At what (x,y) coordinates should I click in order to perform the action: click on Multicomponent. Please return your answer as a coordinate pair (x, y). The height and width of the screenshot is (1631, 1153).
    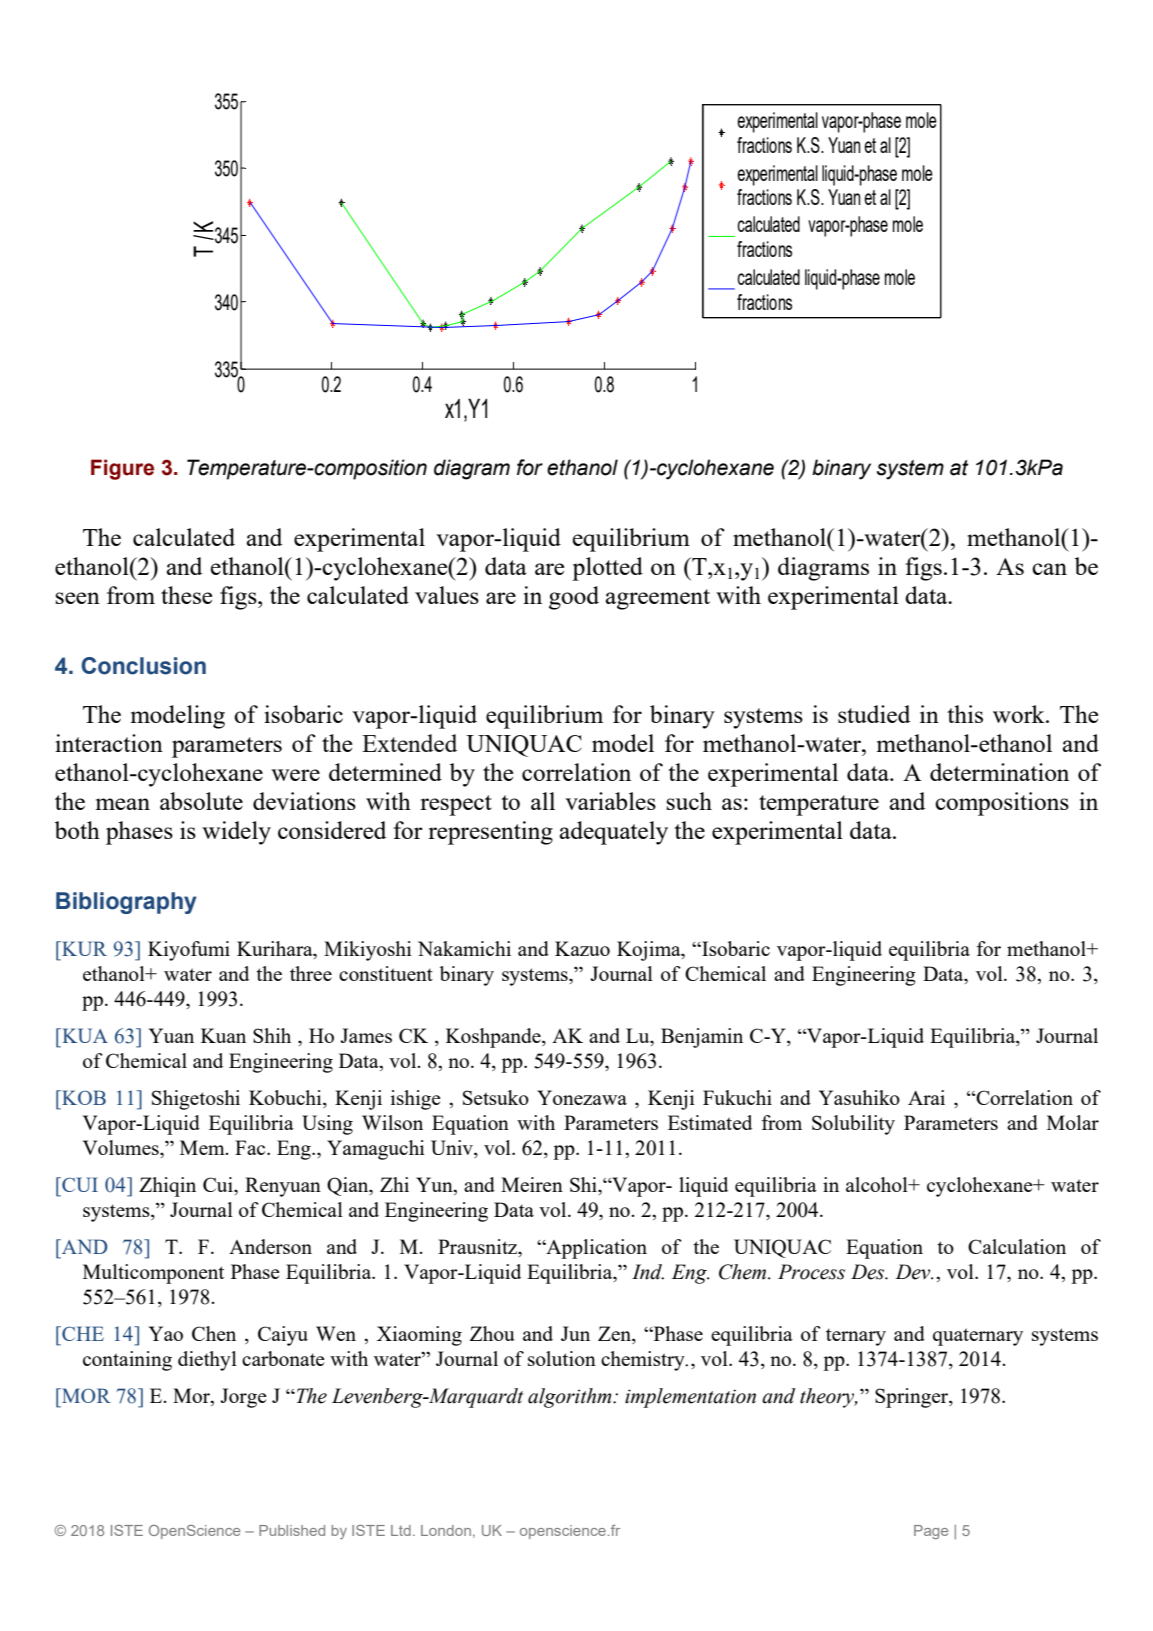
    Looking at the image, I should click on (153, 1274).
